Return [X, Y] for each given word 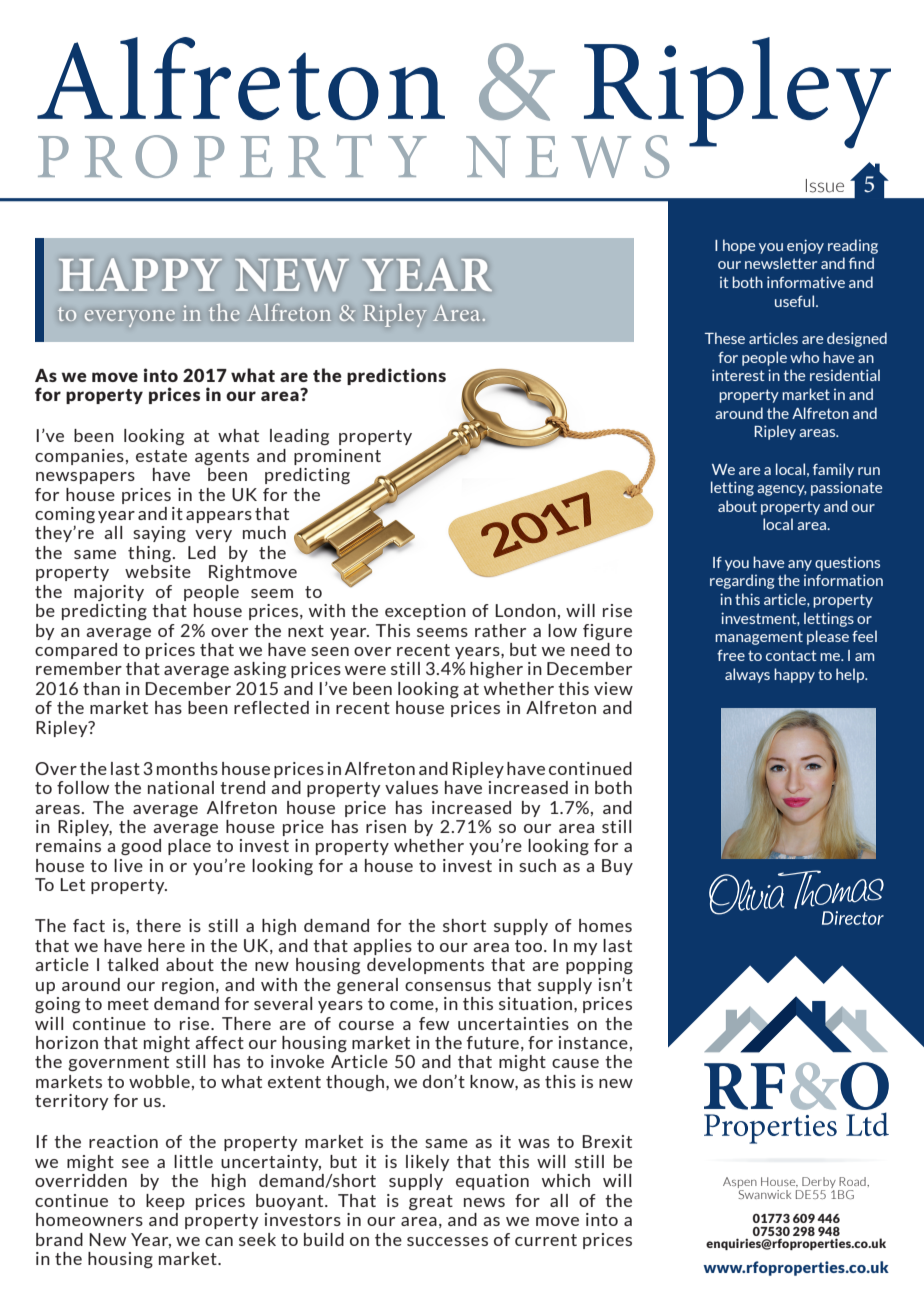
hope [739, 246]
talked [132, 964]
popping [599, 966]
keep [165, 1202]
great [431, 1202]
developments [425, 966]
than [101, 688]
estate [161, 456]
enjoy [805, 246]
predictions [396, 376]
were [365, 670]
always [747, 675]
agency [782, 490]
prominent [337, 457]
